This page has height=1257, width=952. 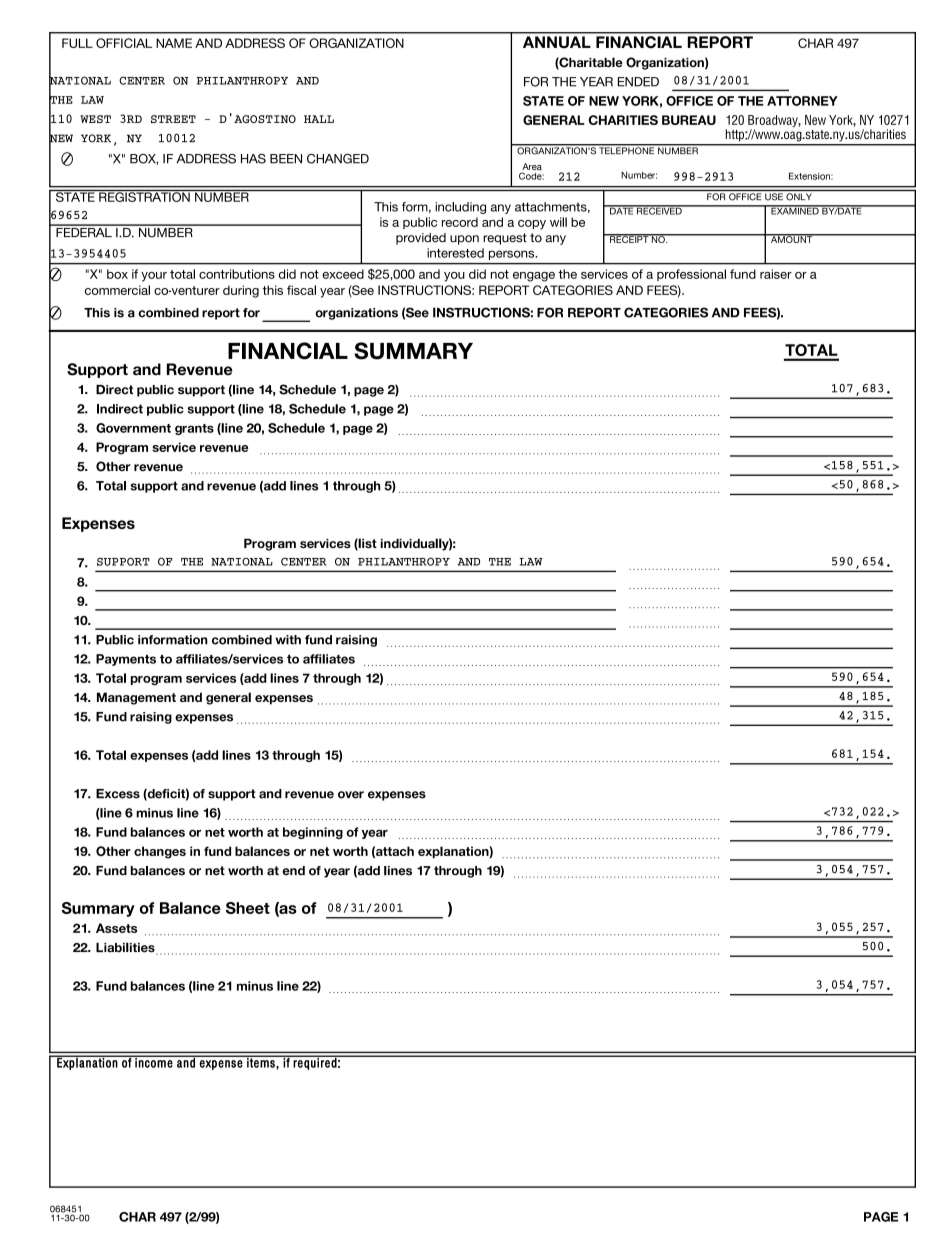 I want to click on NAME, so click(x=174, y=43).
